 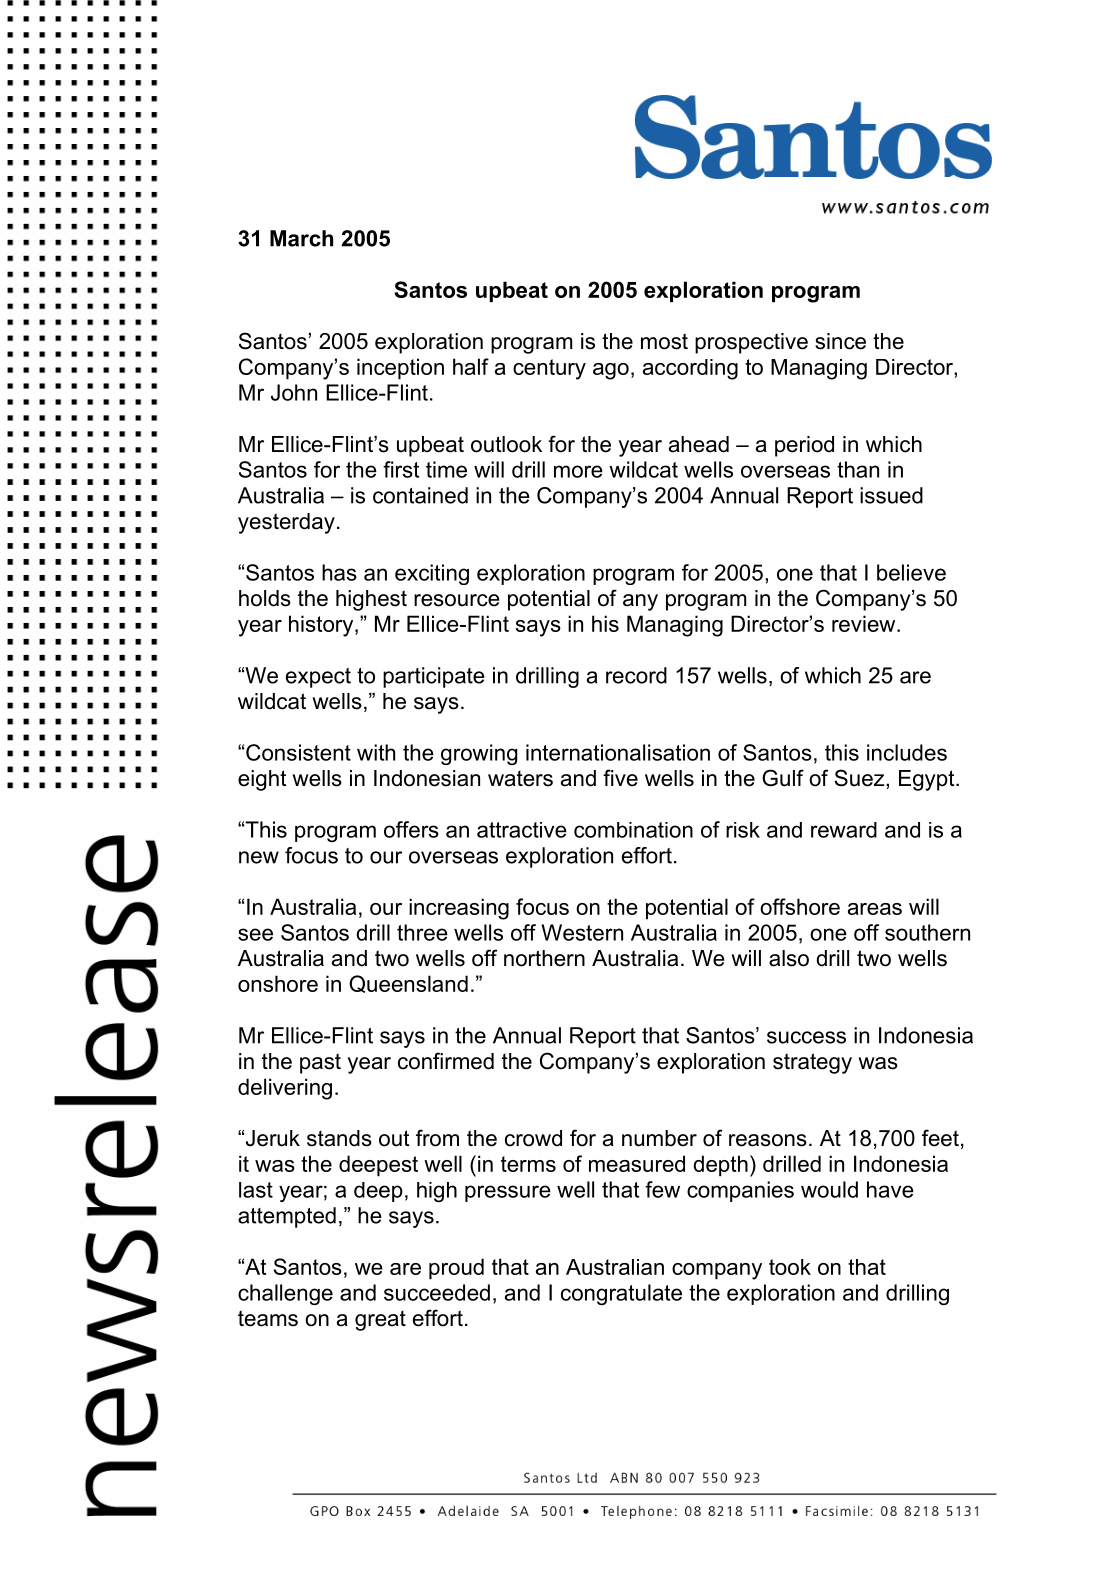 I want to click on five, so click(x=620, y=778).
